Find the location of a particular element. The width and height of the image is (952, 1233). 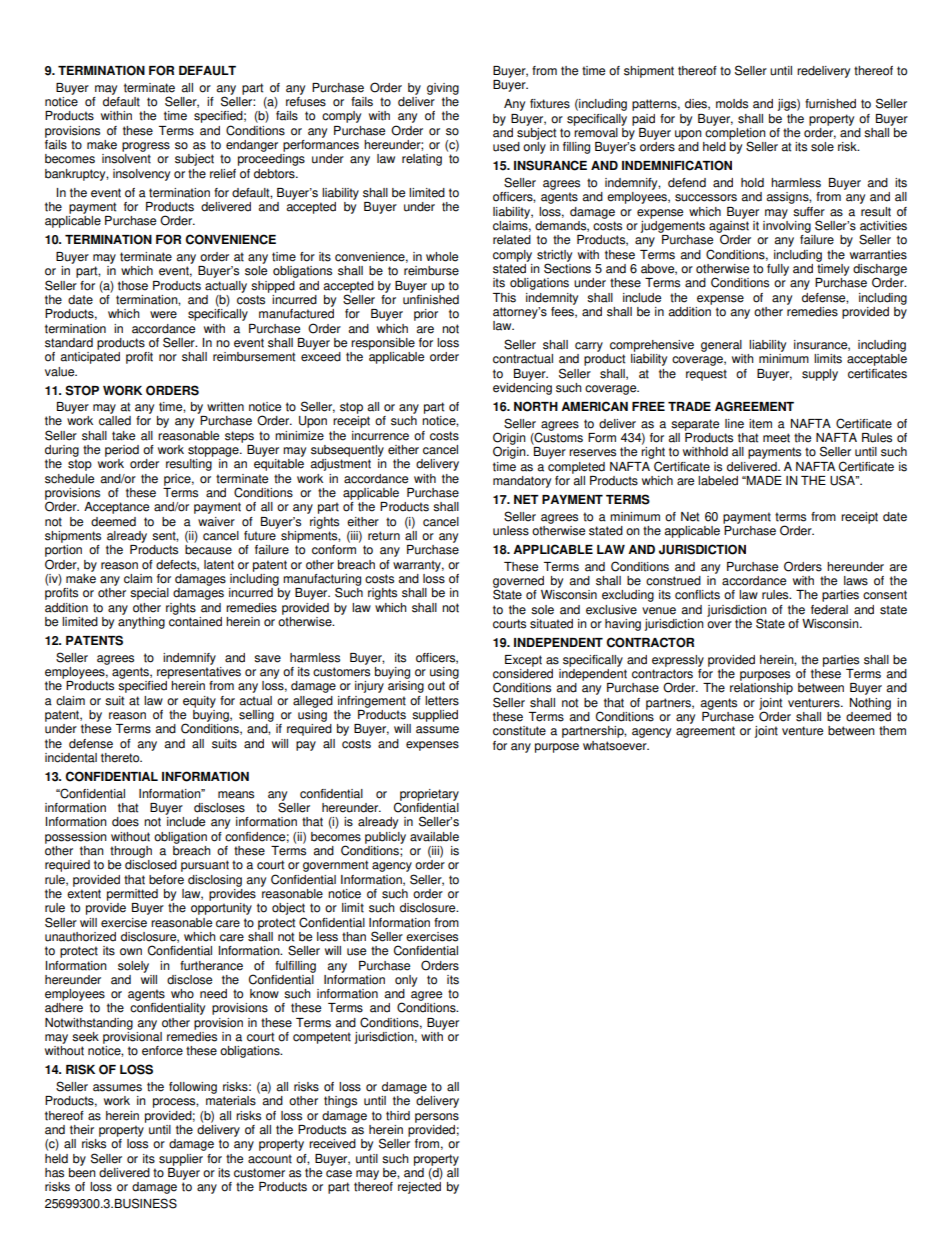

used is located at coordinates (506, 147).
